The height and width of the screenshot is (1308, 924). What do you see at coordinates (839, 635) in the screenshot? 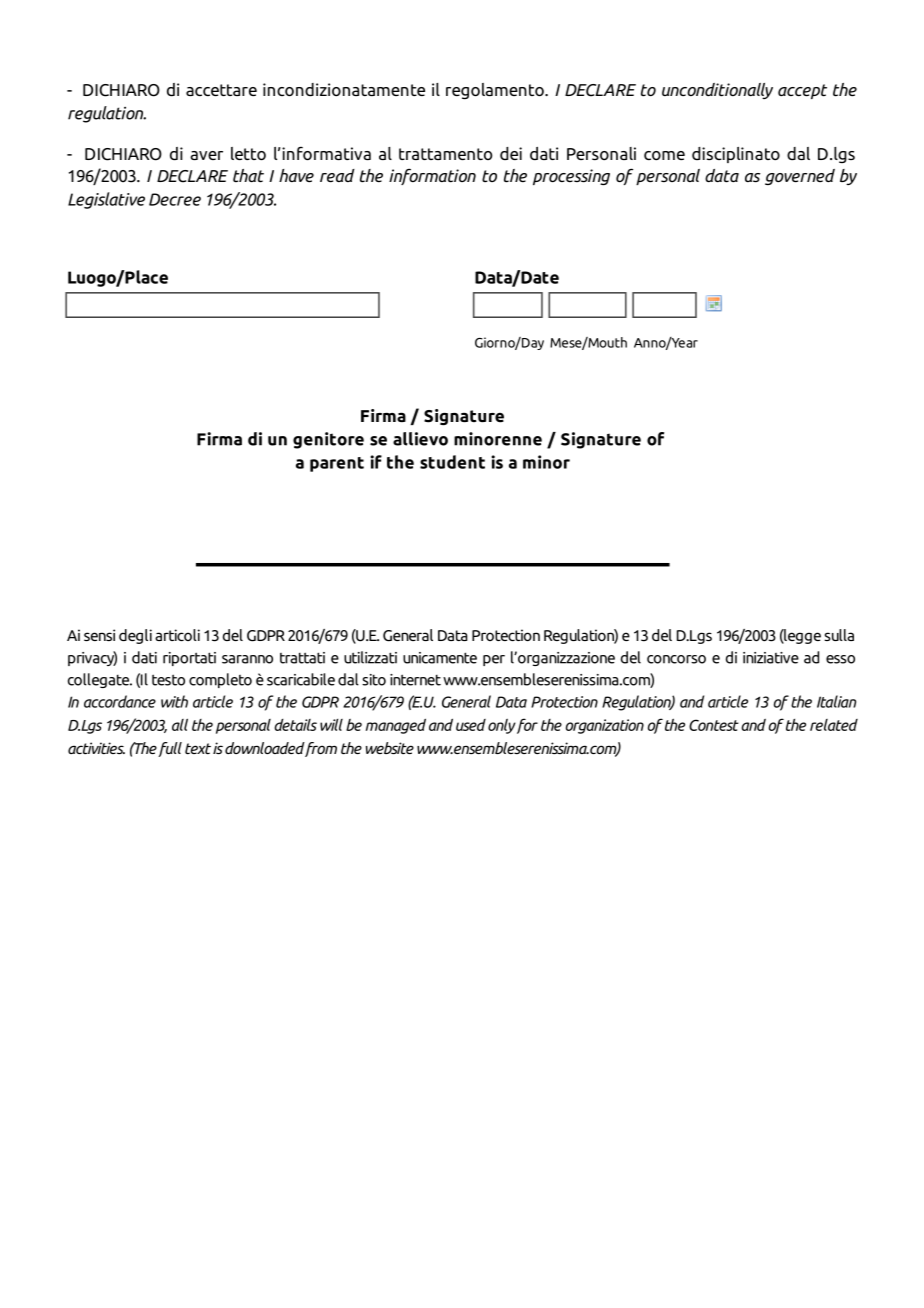
I see `sulla` at bounding box center [839, 635].
